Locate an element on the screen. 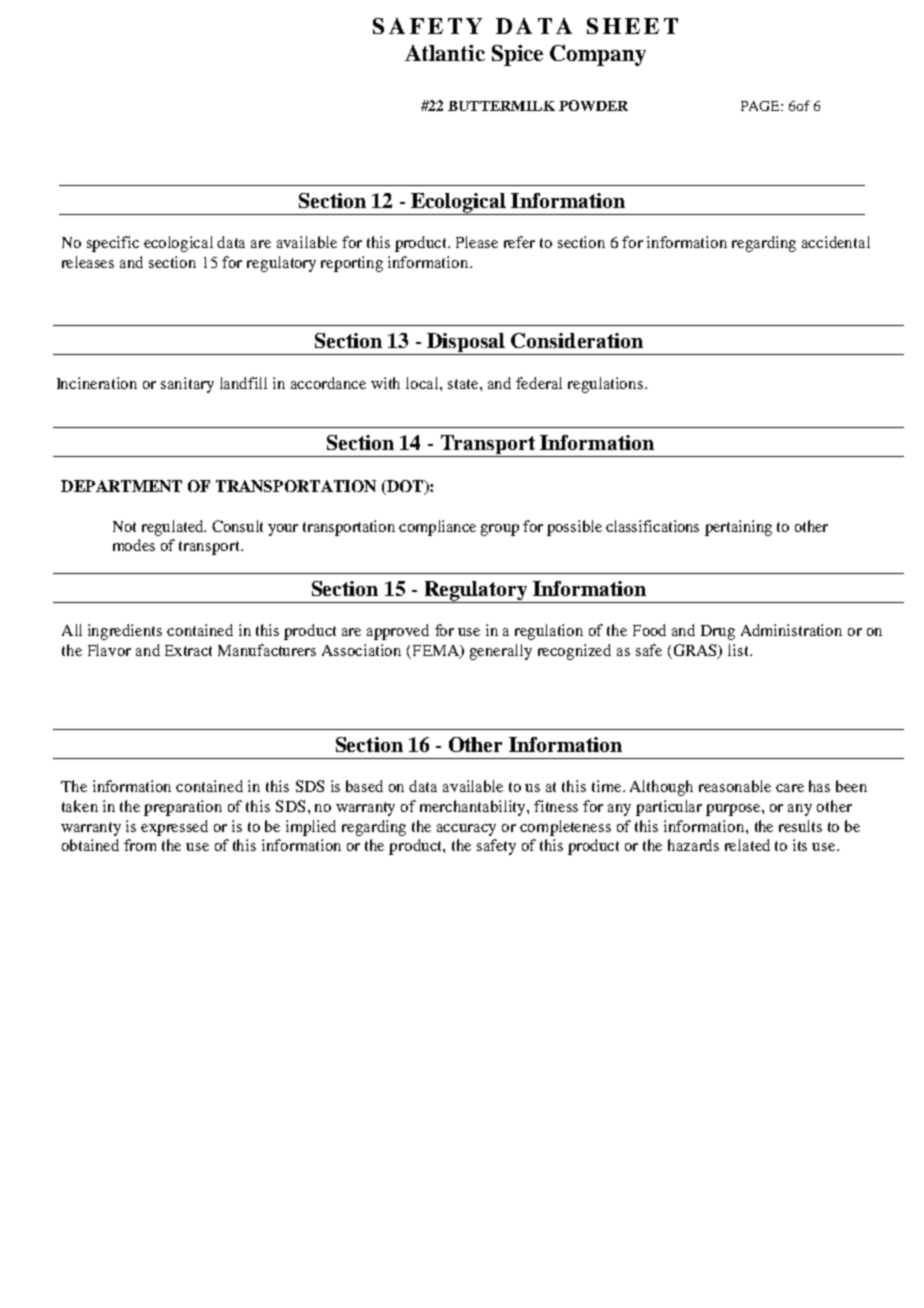  Spice is located at coordinates (517, 55).
